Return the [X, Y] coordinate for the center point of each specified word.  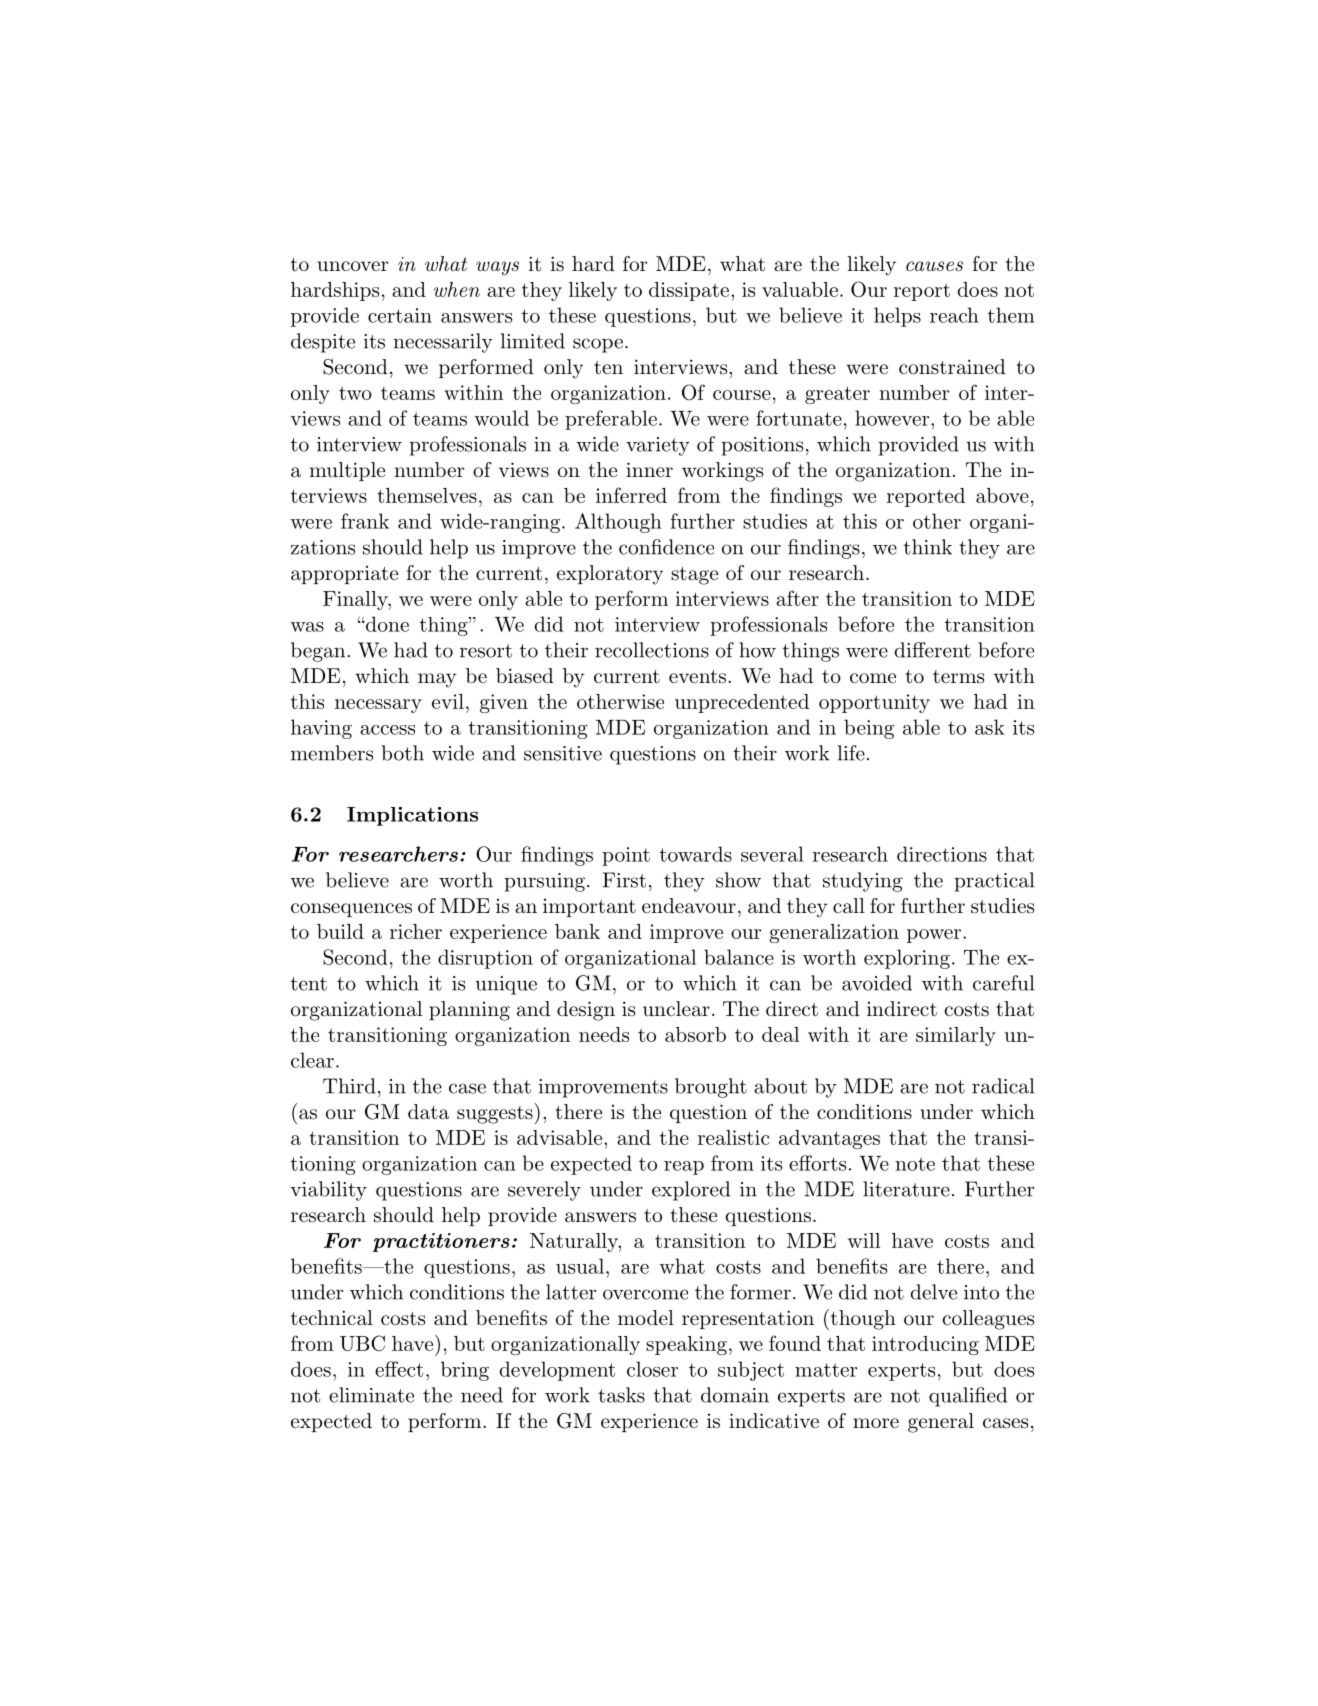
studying [863, 882]
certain [400, 315]
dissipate [689, 291]
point [626, 856]
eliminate [371, 1395]
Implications [412, 816]
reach [954, 315]
